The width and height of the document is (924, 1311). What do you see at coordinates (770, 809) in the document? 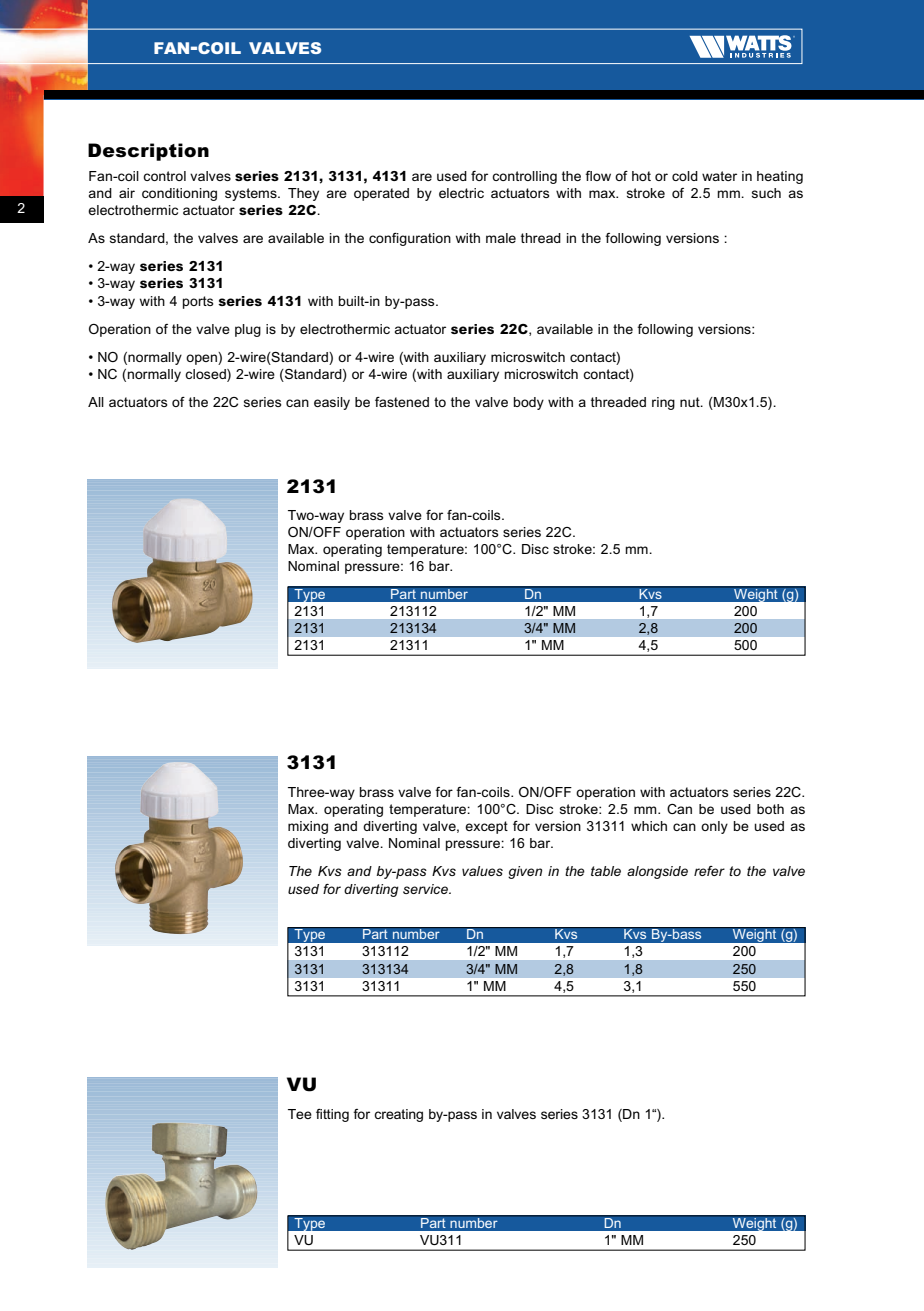
I see `both` at bounding box center [770, 809].
